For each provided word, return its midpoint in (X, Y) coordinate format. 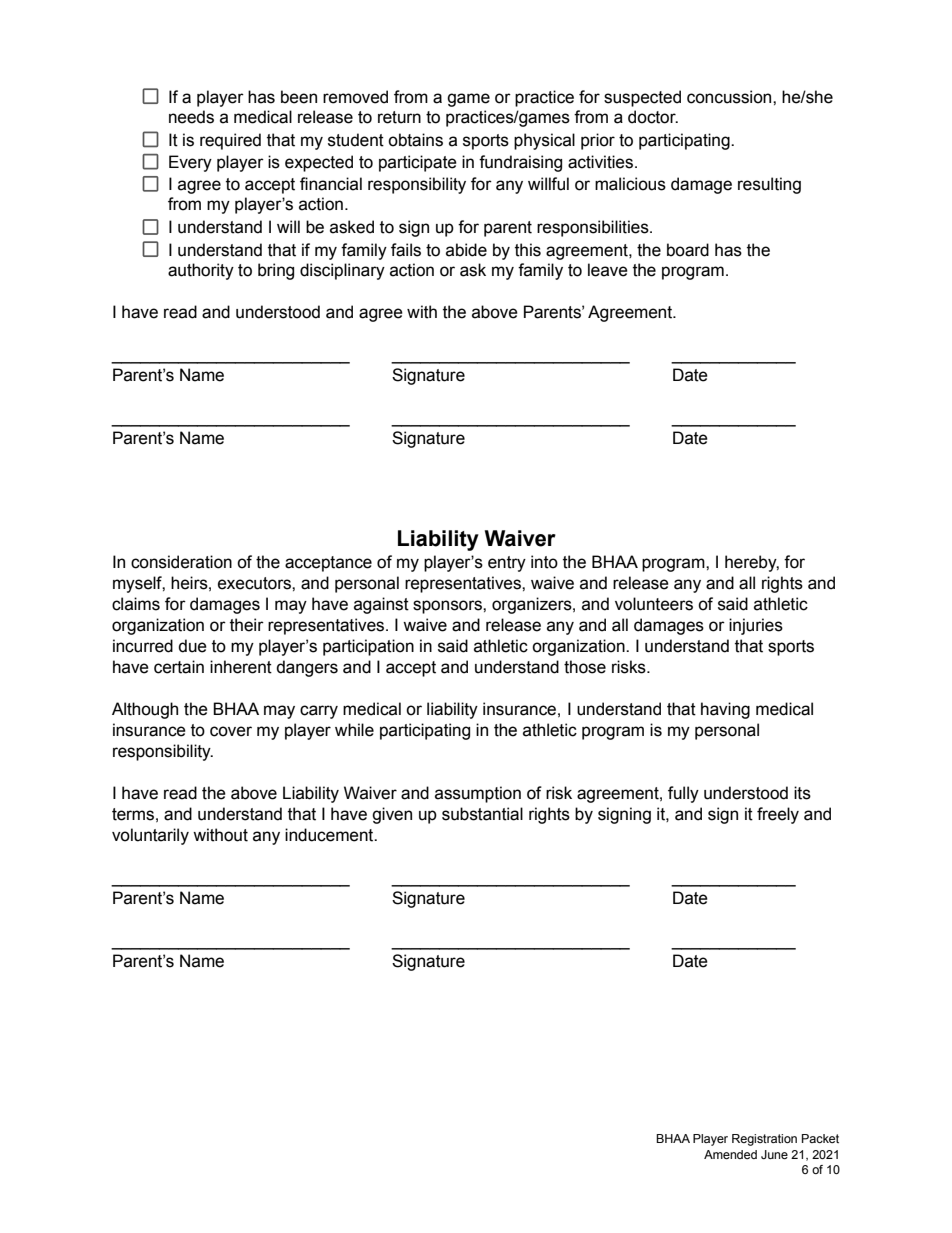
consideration (181, 562)
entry (507, 564)
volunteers (654, 604)
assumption (478, 794)
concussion (730, 97)
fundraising (520, 163)
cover (231, 731)
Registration (764, 1140)
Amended (730, 1154)
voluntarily (150, 836)
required (230, 141)
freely (778, 815)
